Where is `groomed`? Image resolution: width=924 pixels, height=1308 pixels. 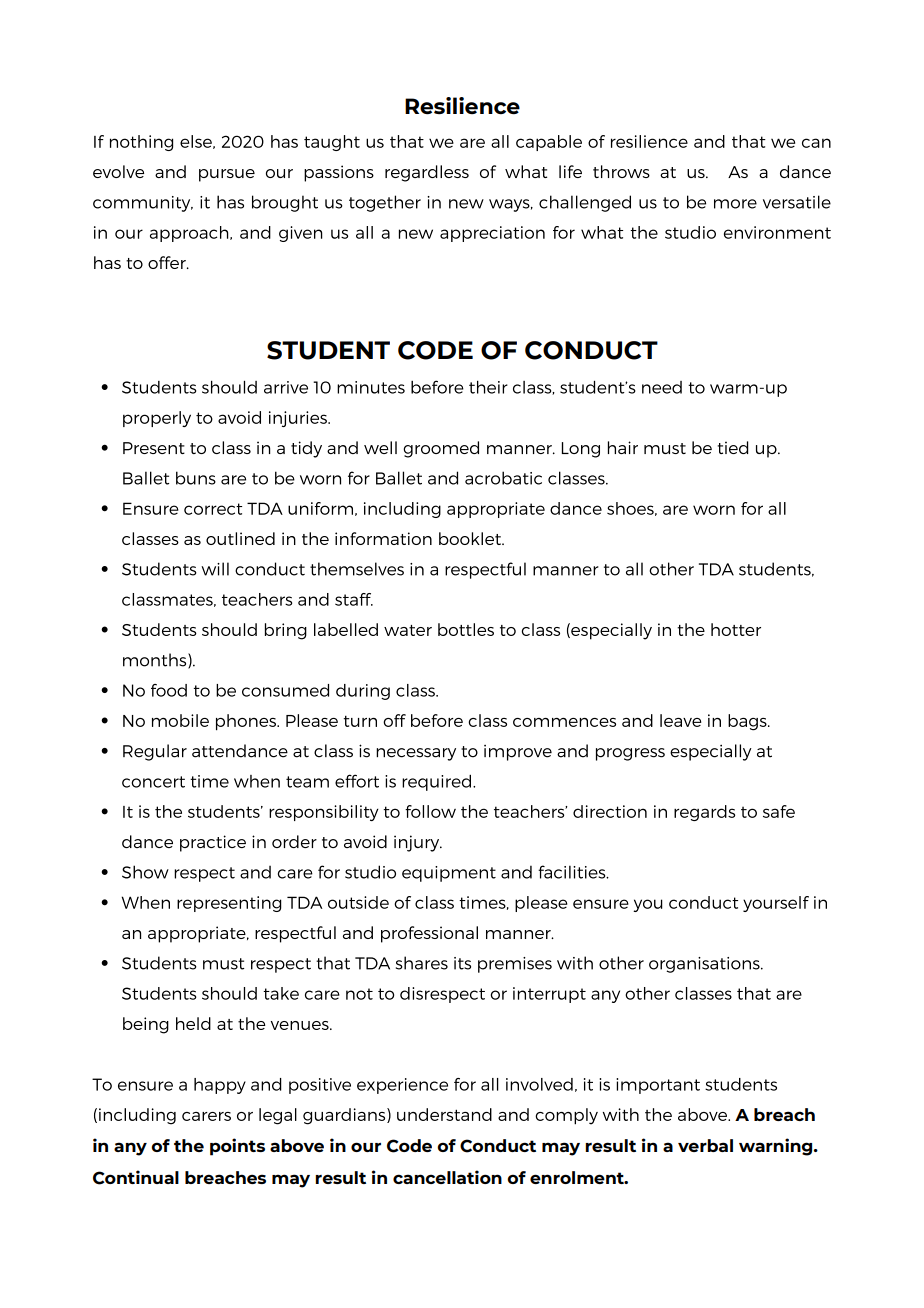 groomed is located at coordinates (441, 449).
